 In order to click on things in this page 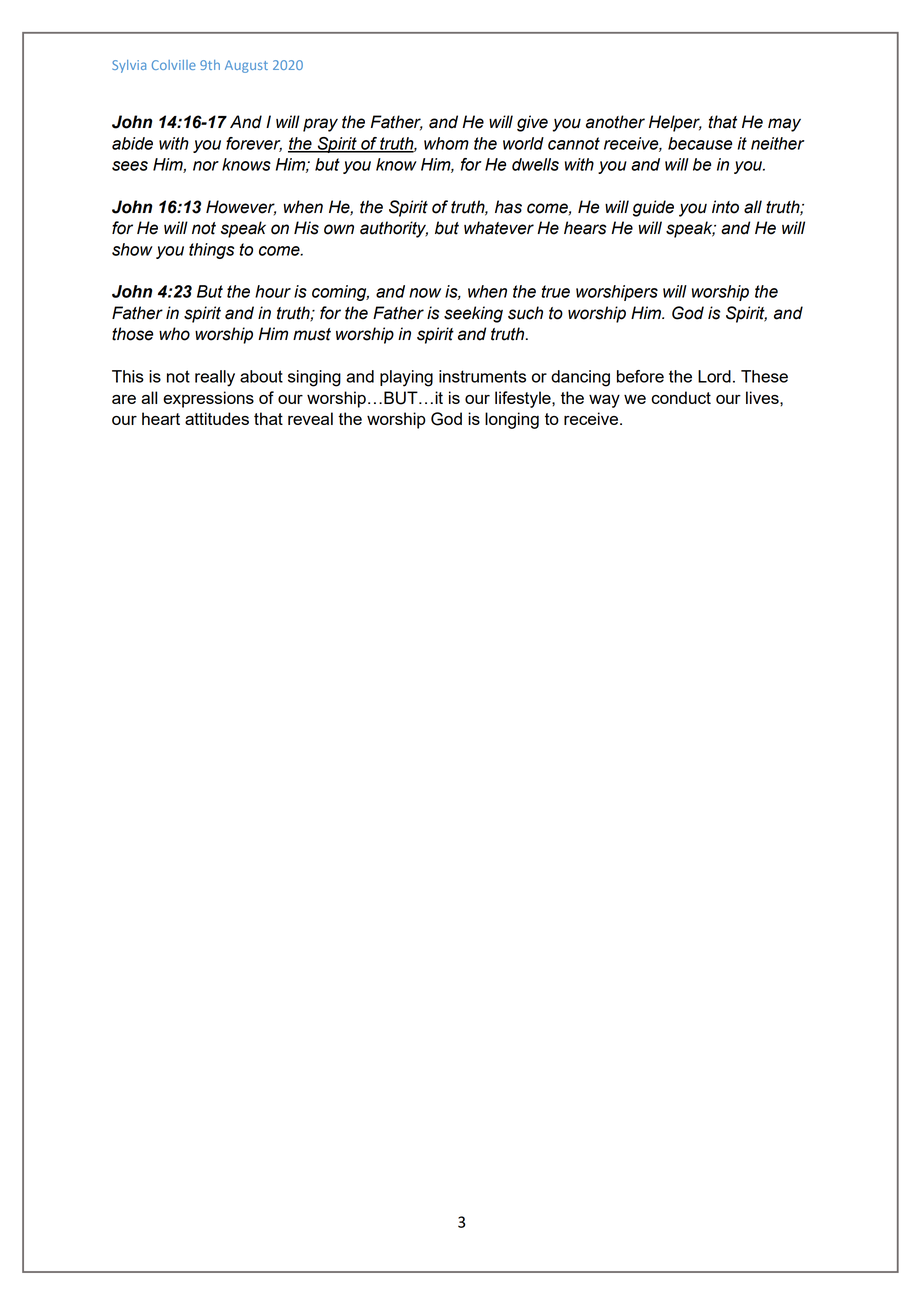, I will do `click(212, 251)`.
